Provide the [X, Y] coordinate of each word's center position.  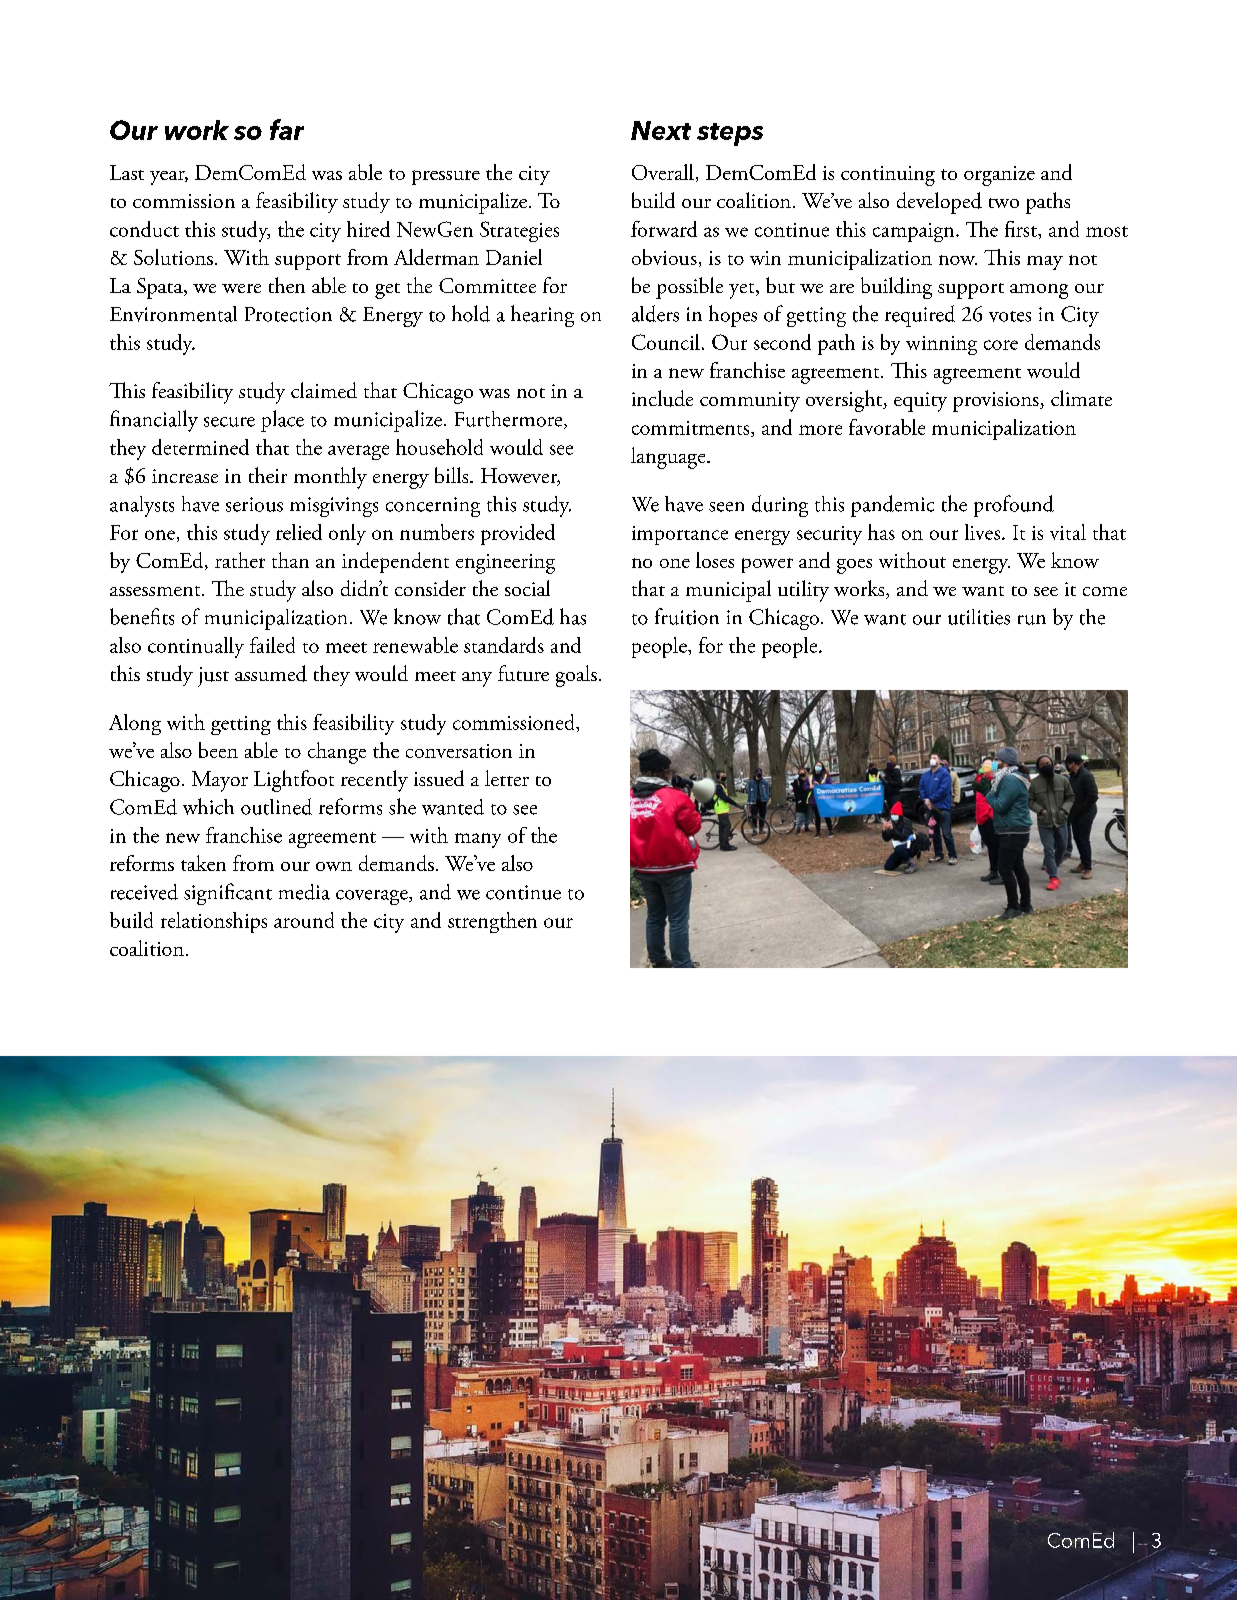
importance [680, 535]
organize [999, 176]
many [478, 840]
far [287, 129]
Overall [663, 172]
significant [228, 894]
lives [982, 532]
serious [254, 504]
